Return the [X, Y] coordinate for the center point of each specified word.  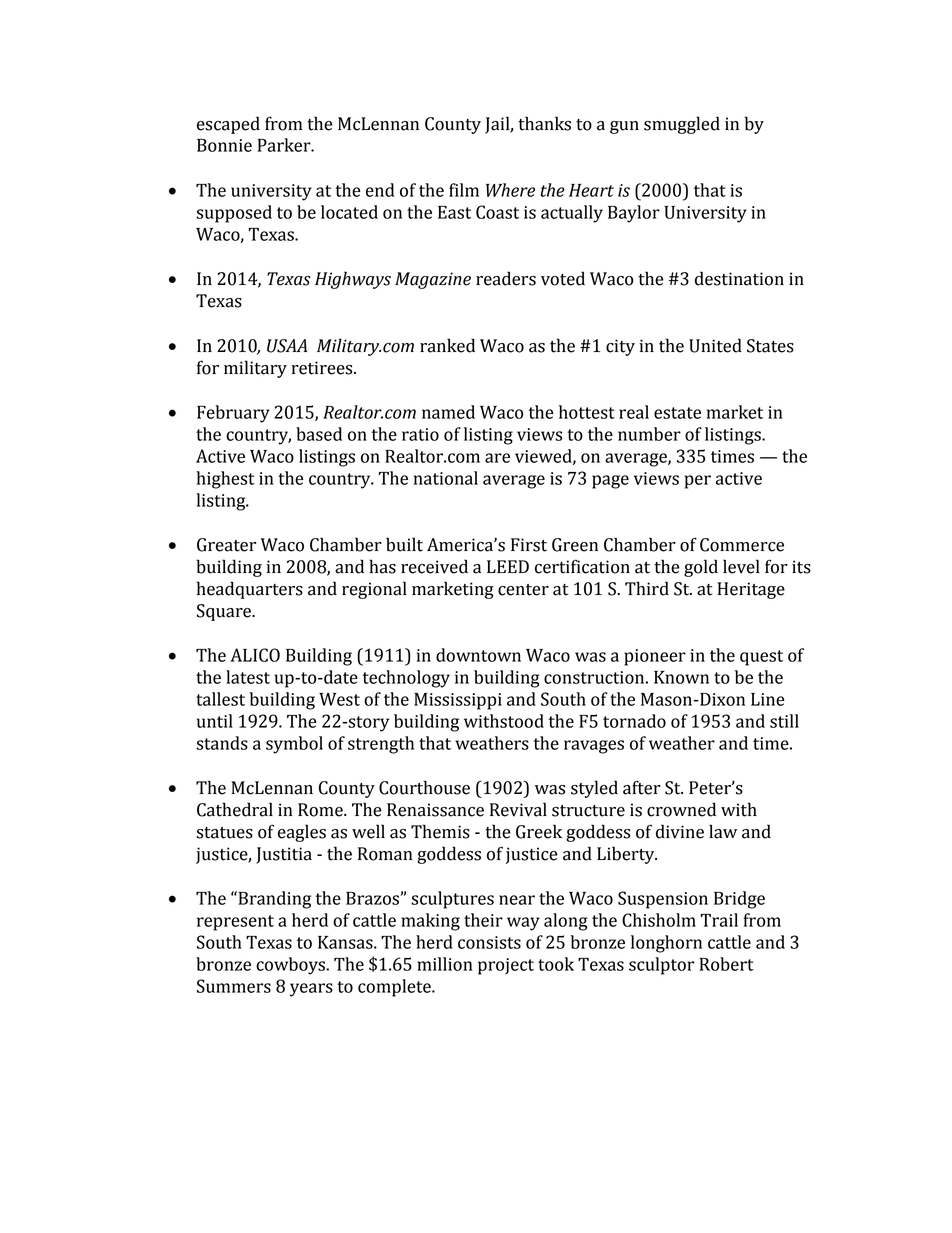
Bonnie [224, 145]
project [506, 966]
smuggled [682, 125]
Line [768, 699]
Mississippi [458, 701]
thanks [544, 123]
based [319, 434]
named [448, 412]
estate [677, 413]
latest [248, 677]
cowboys [291, 966]
